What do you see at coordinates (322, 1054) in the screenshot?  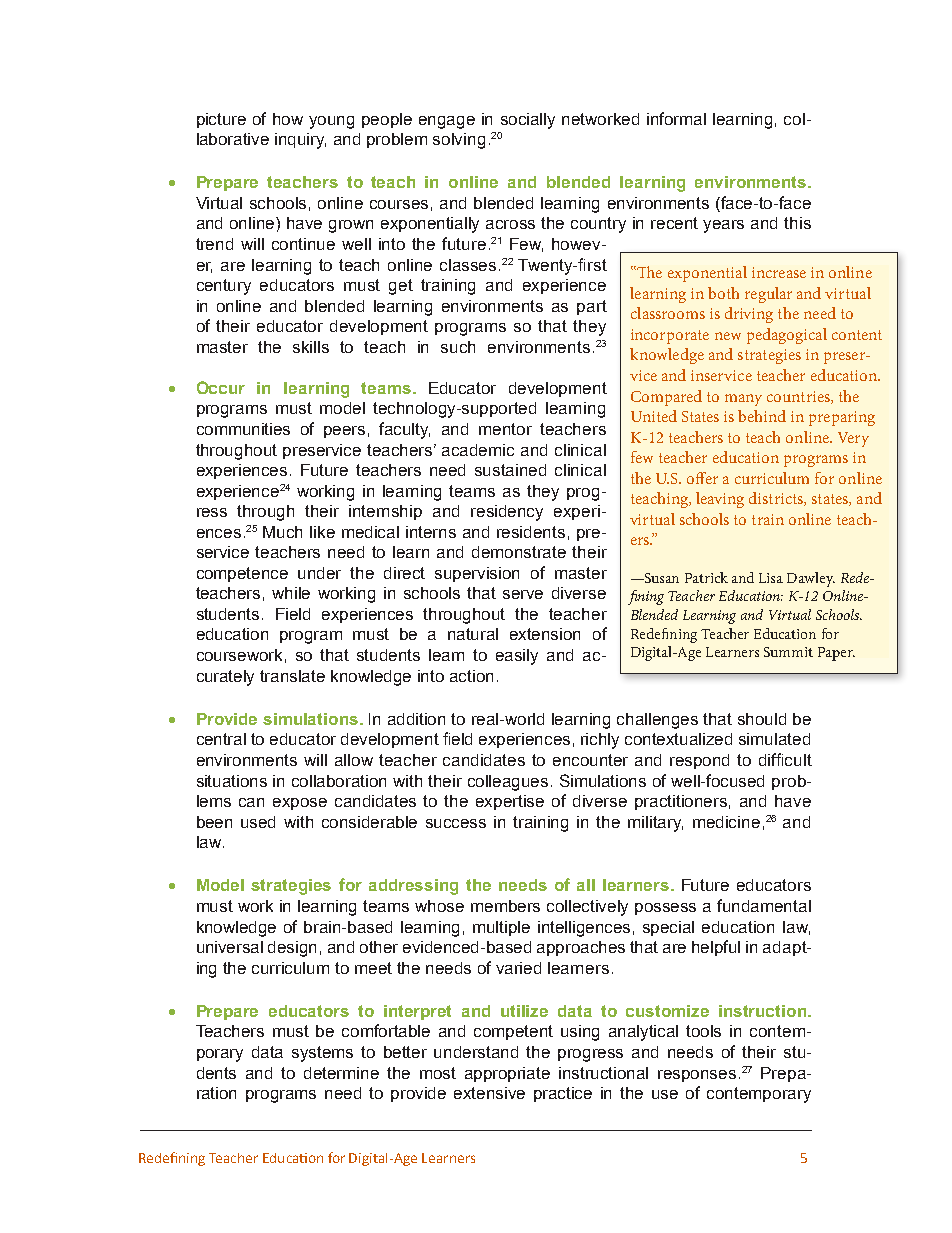 I see `systems` at bounding box center [322, 1054].
